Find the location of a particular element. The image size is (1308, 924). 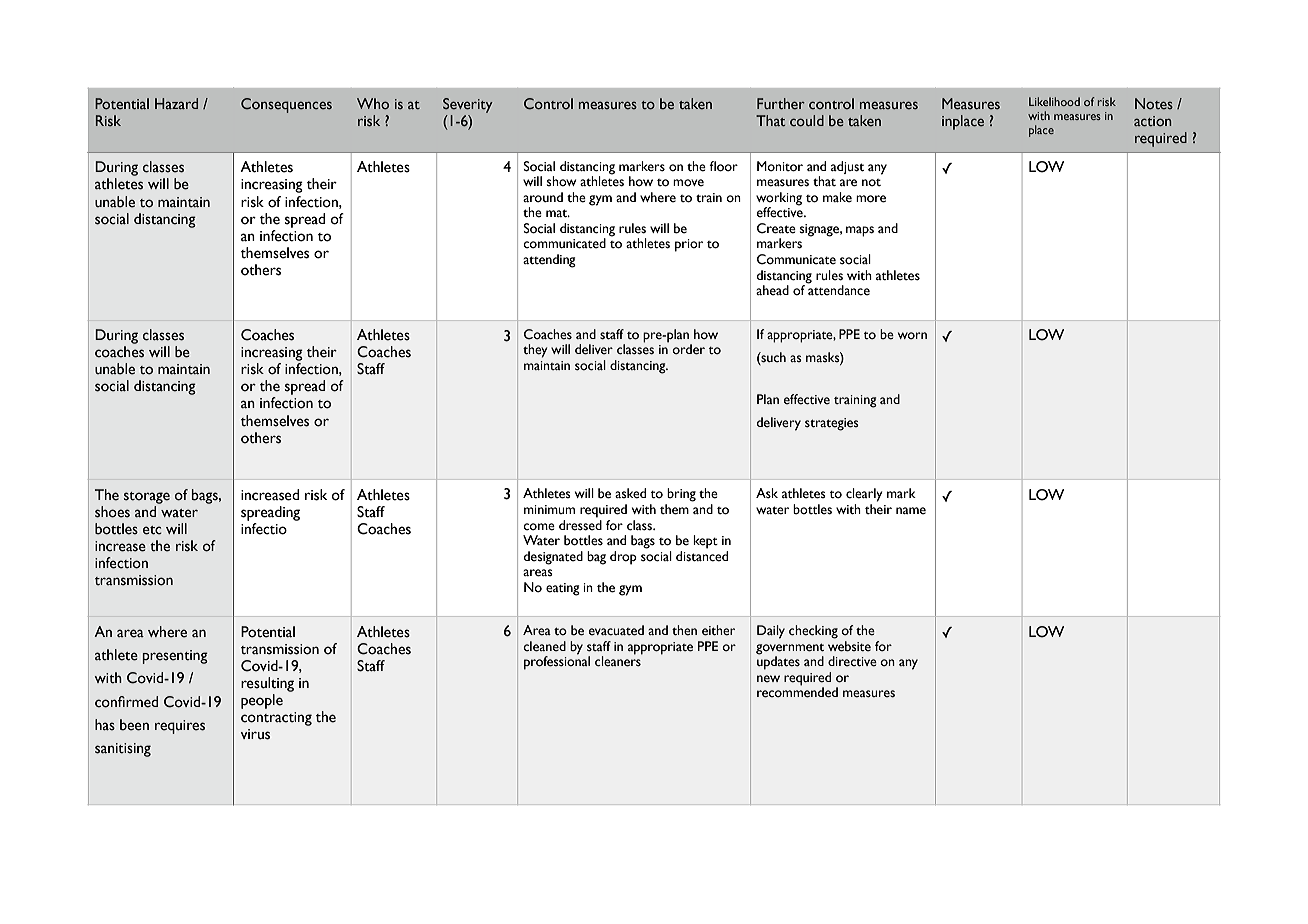

clearly is located at coordinates (864, 495).
